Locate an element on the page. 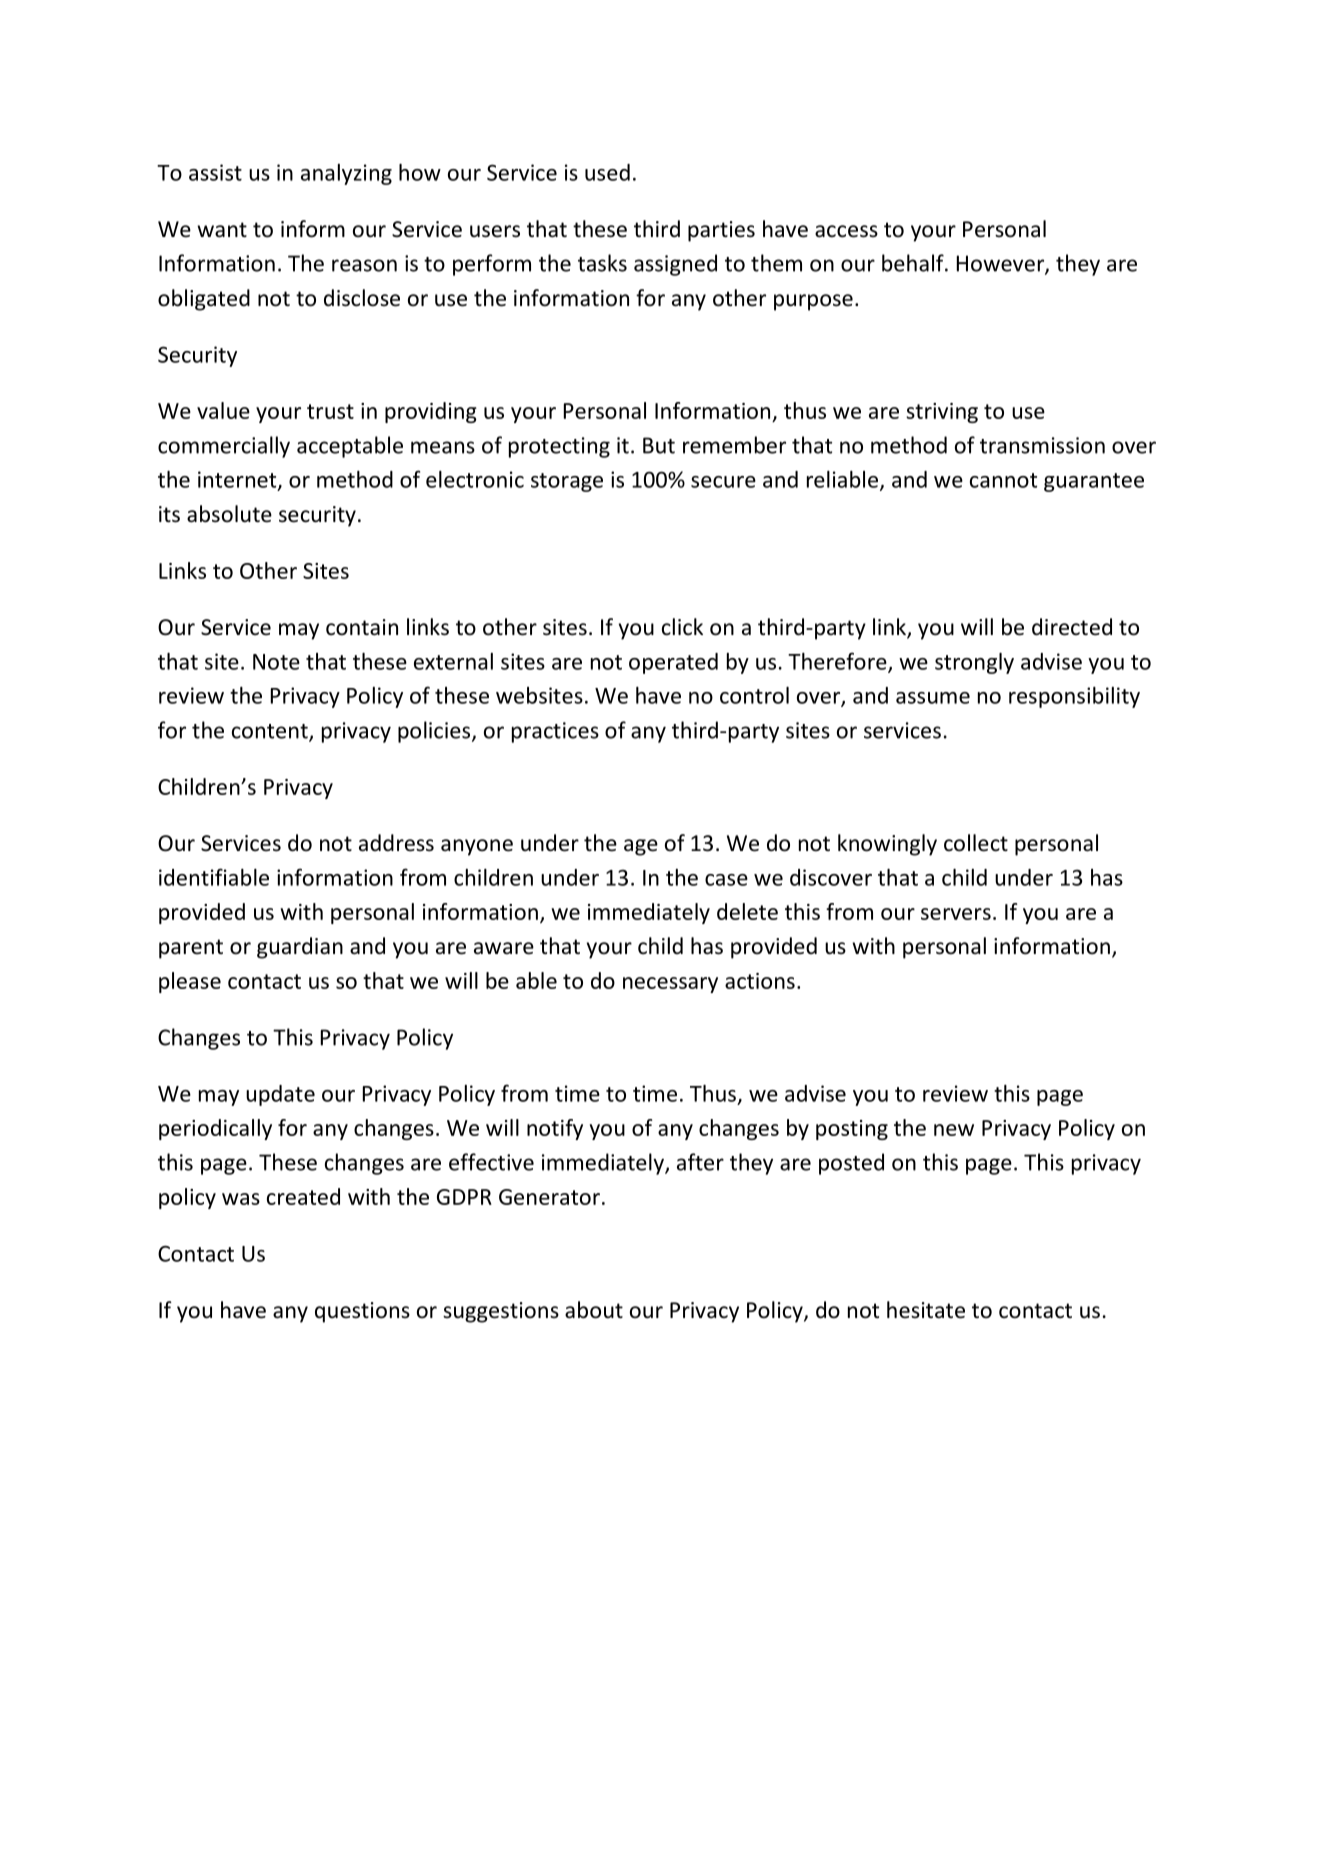 The width and height of the image is (1323, 1872). assume is located at coordinates (933, 698).
